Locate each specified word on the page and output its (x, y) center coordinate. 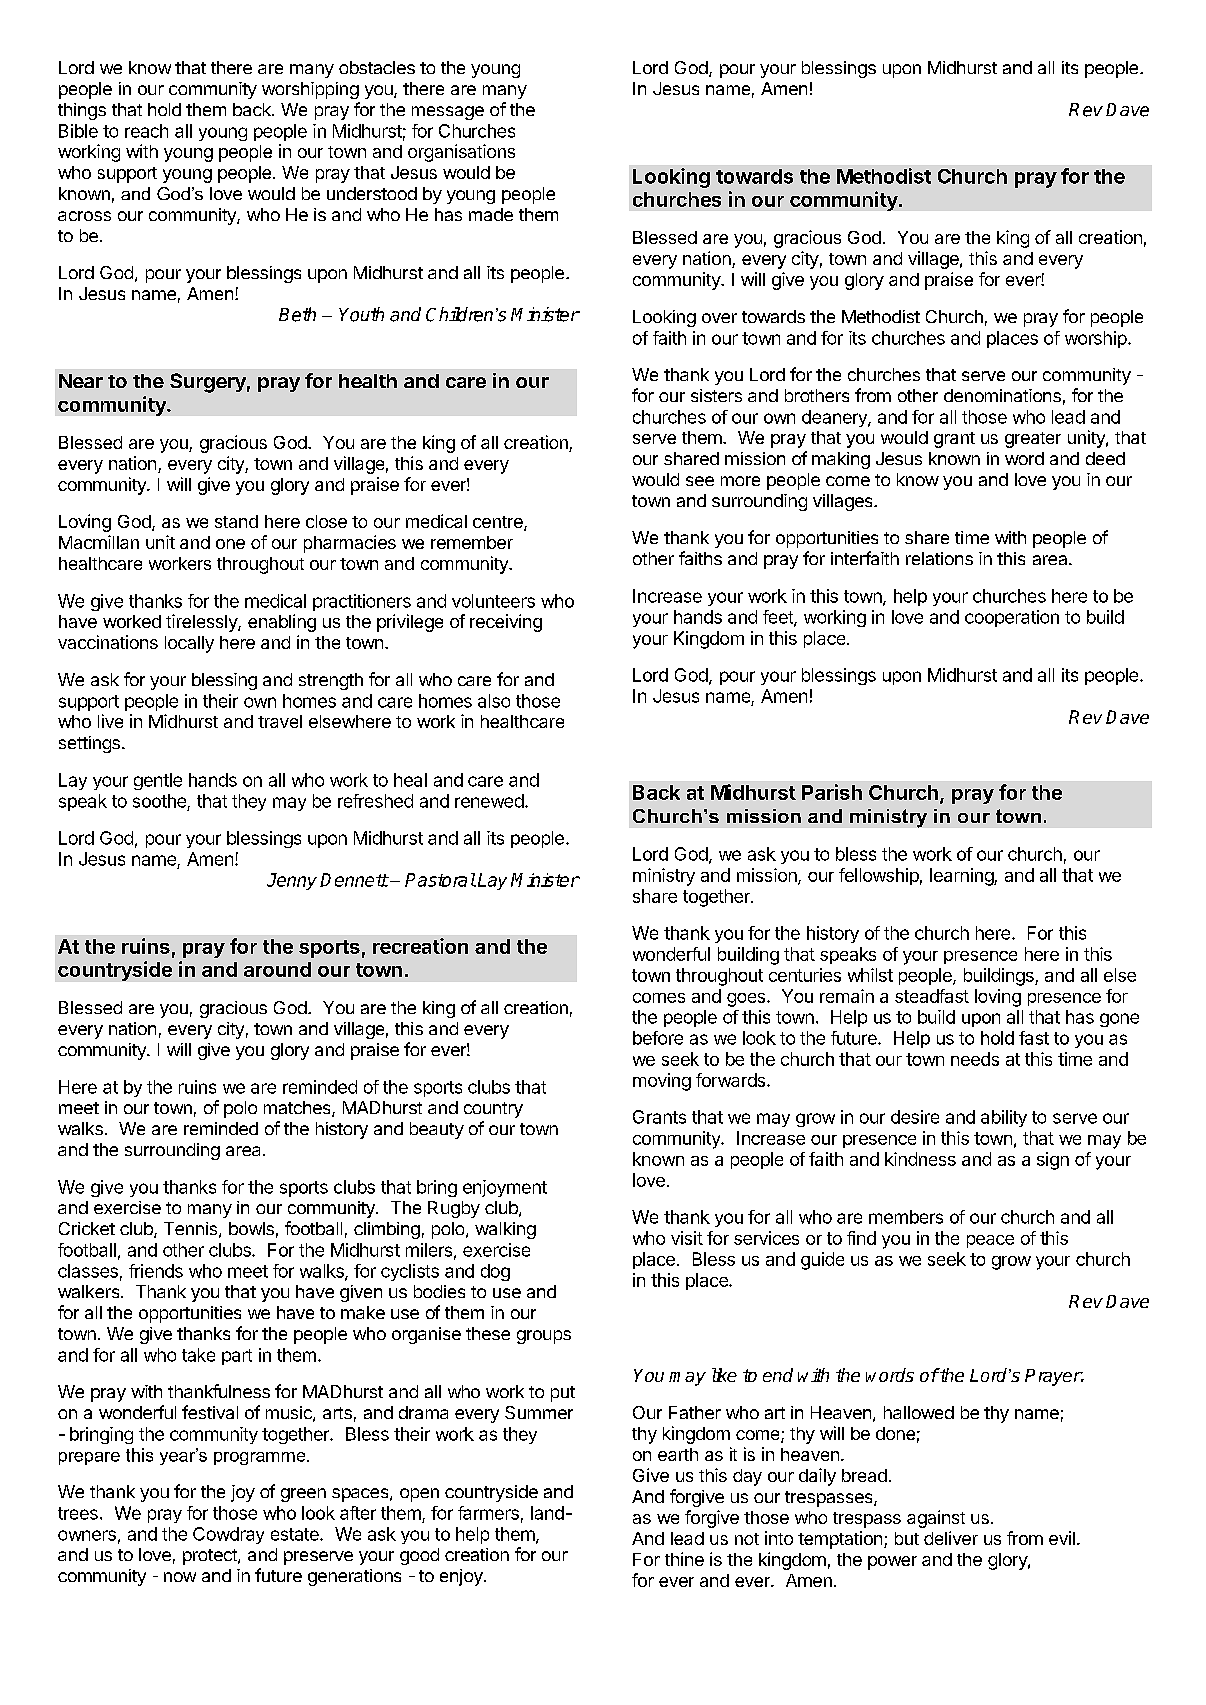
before (658, 1038)
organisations (461, 153)
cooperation (1012, 618)
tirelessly (202, 623)
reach (146, 131)
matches (298, 1109)
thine (684, 1559)
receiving (506, 623)
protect (211, 1557)
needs (975, 1059)
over (719, 318)
